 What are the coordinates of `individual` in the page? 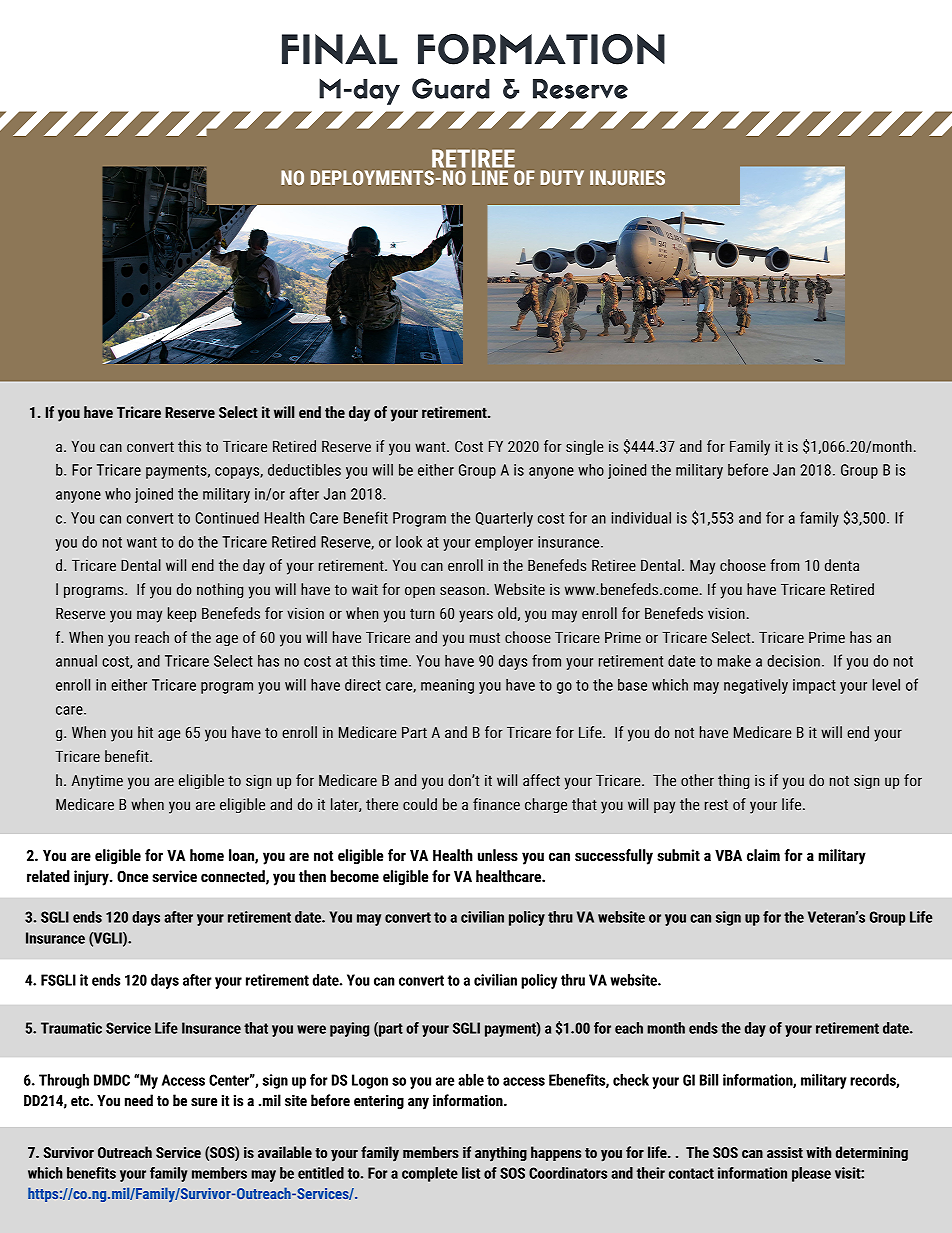 It's located at (641, 518).
